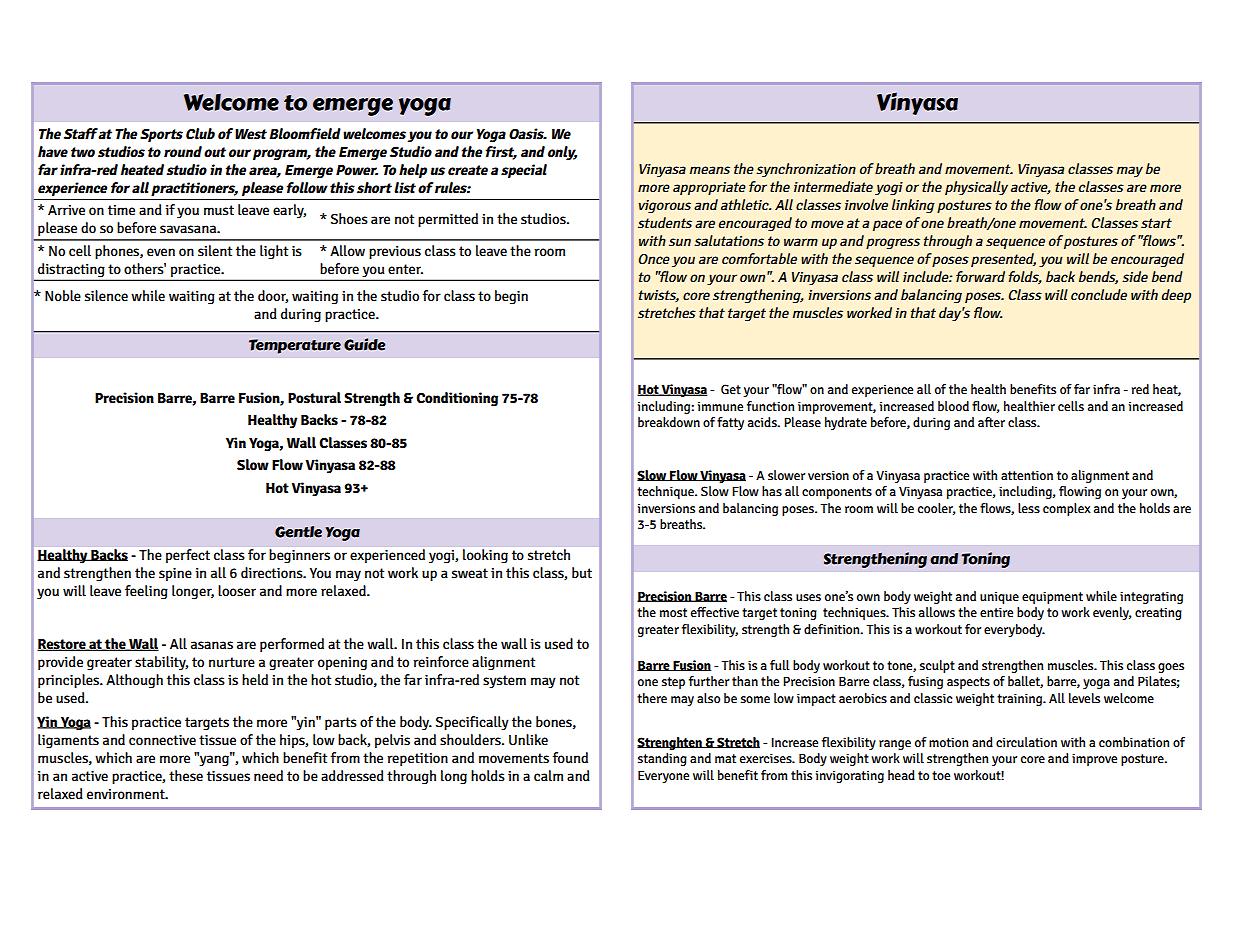 This image has width=1233, height=952. What do you see at coordinates (219, 210) in the image?
I see `must` at bounding box center [219, 210].
